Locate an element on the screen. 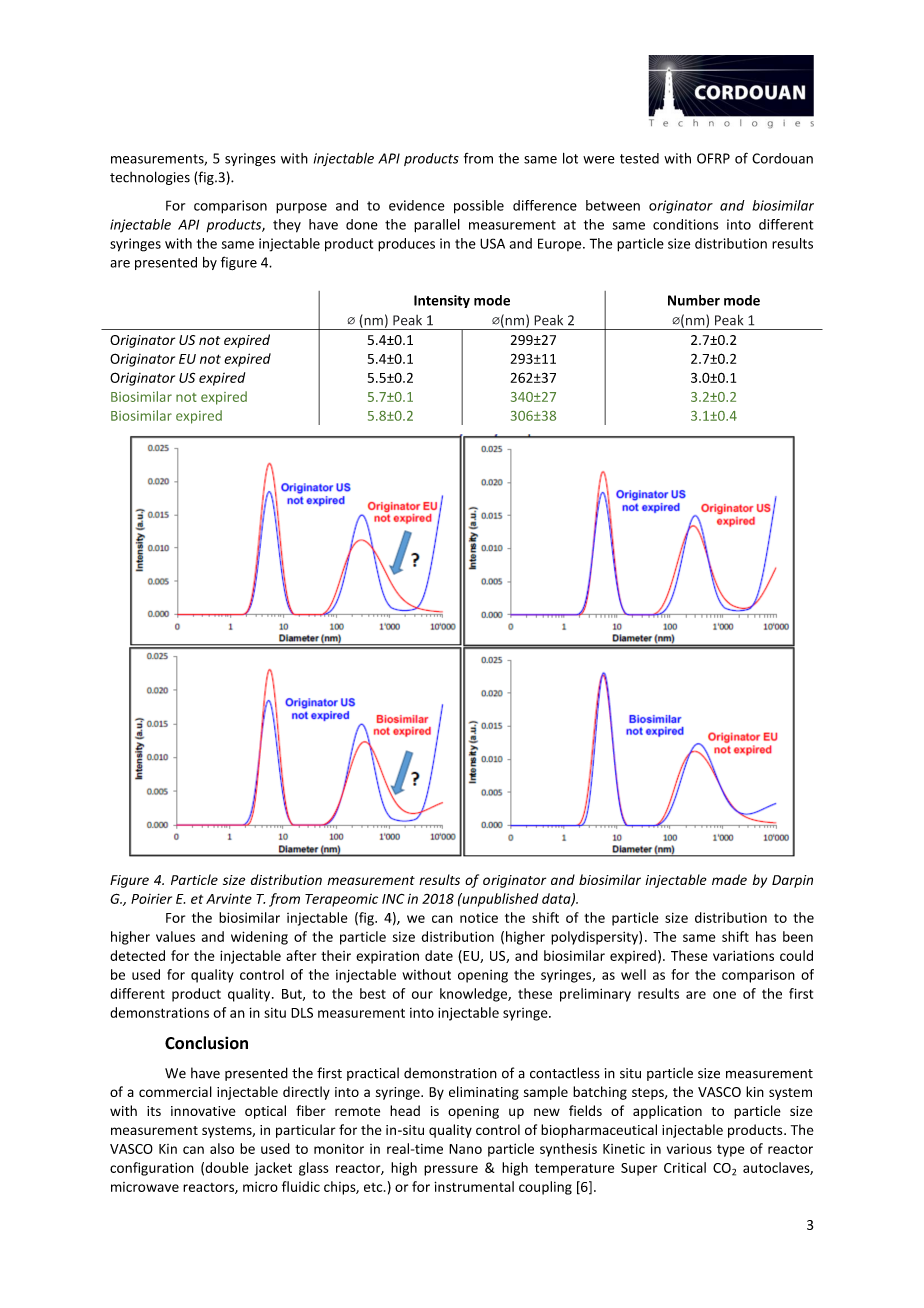 The width and height of the screenshot is (924, 1308). made is located at coordinates (729, 879).
